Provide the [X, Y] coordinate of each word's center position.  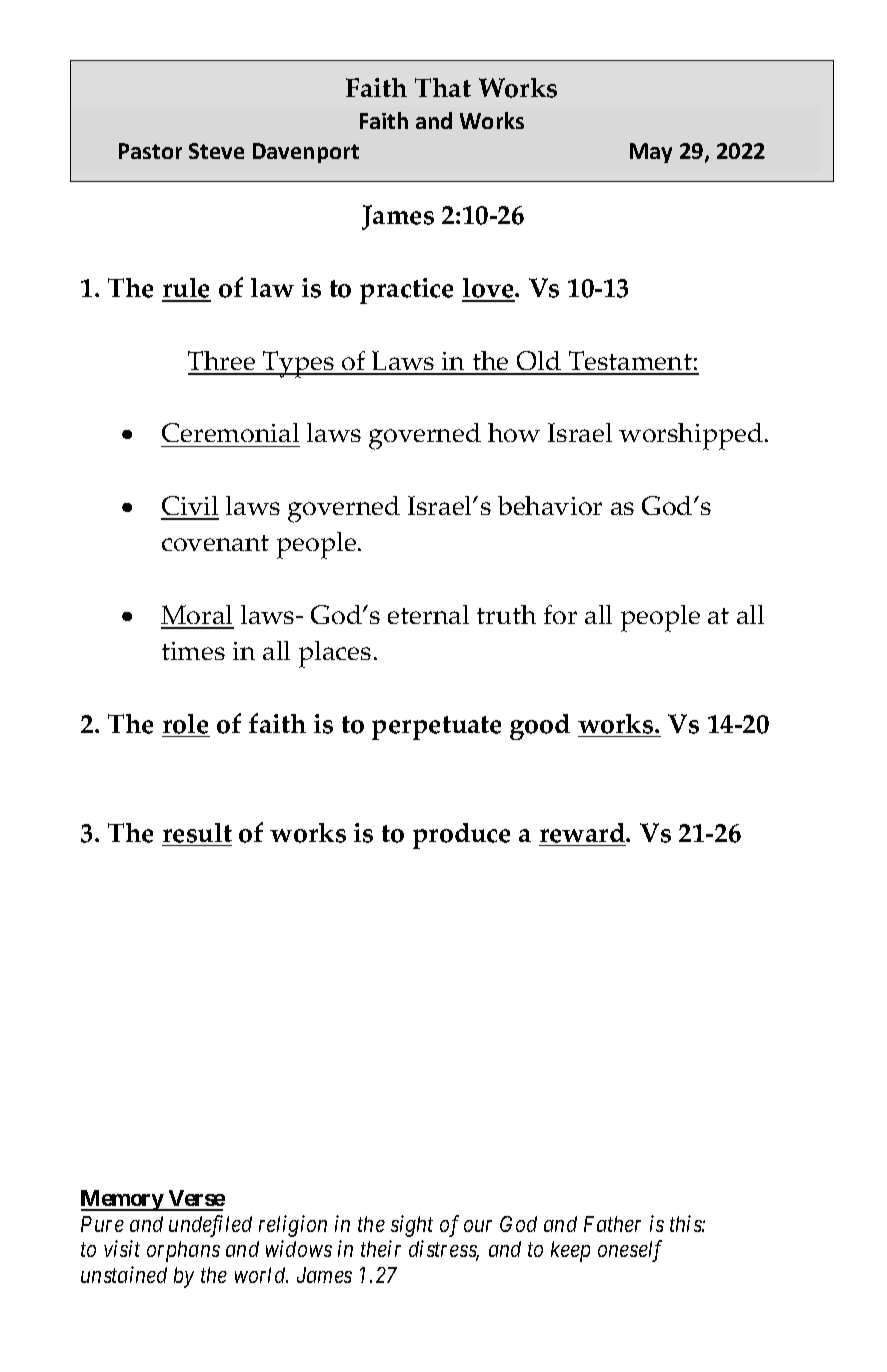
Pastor [150, 151]
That [443, 87]
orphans [183, 1251]
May [651, 153]
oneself [630, 1251]
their [381, 1248]
